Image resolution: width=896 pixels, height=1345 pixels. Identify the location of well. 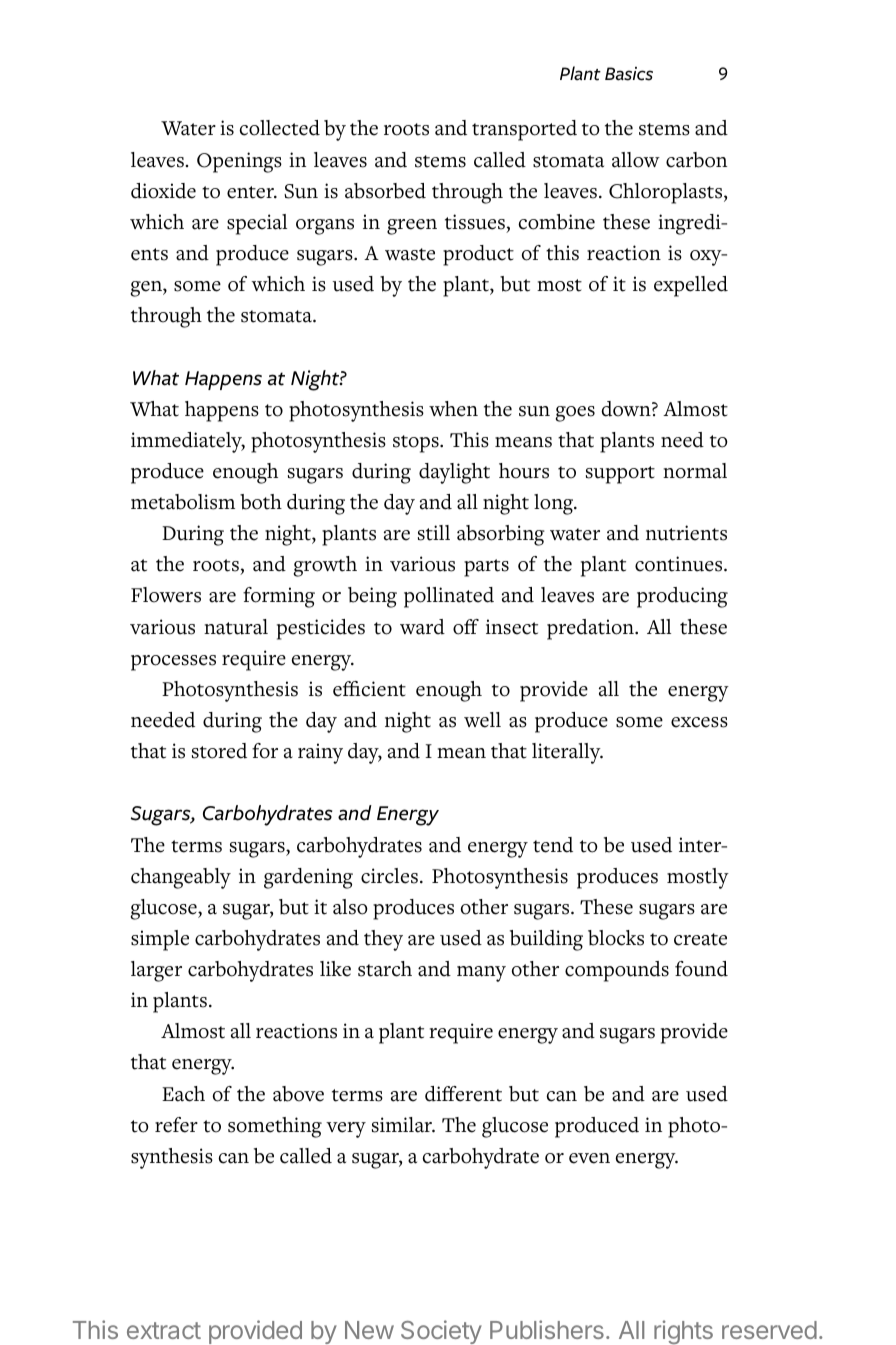
(482, 720).
